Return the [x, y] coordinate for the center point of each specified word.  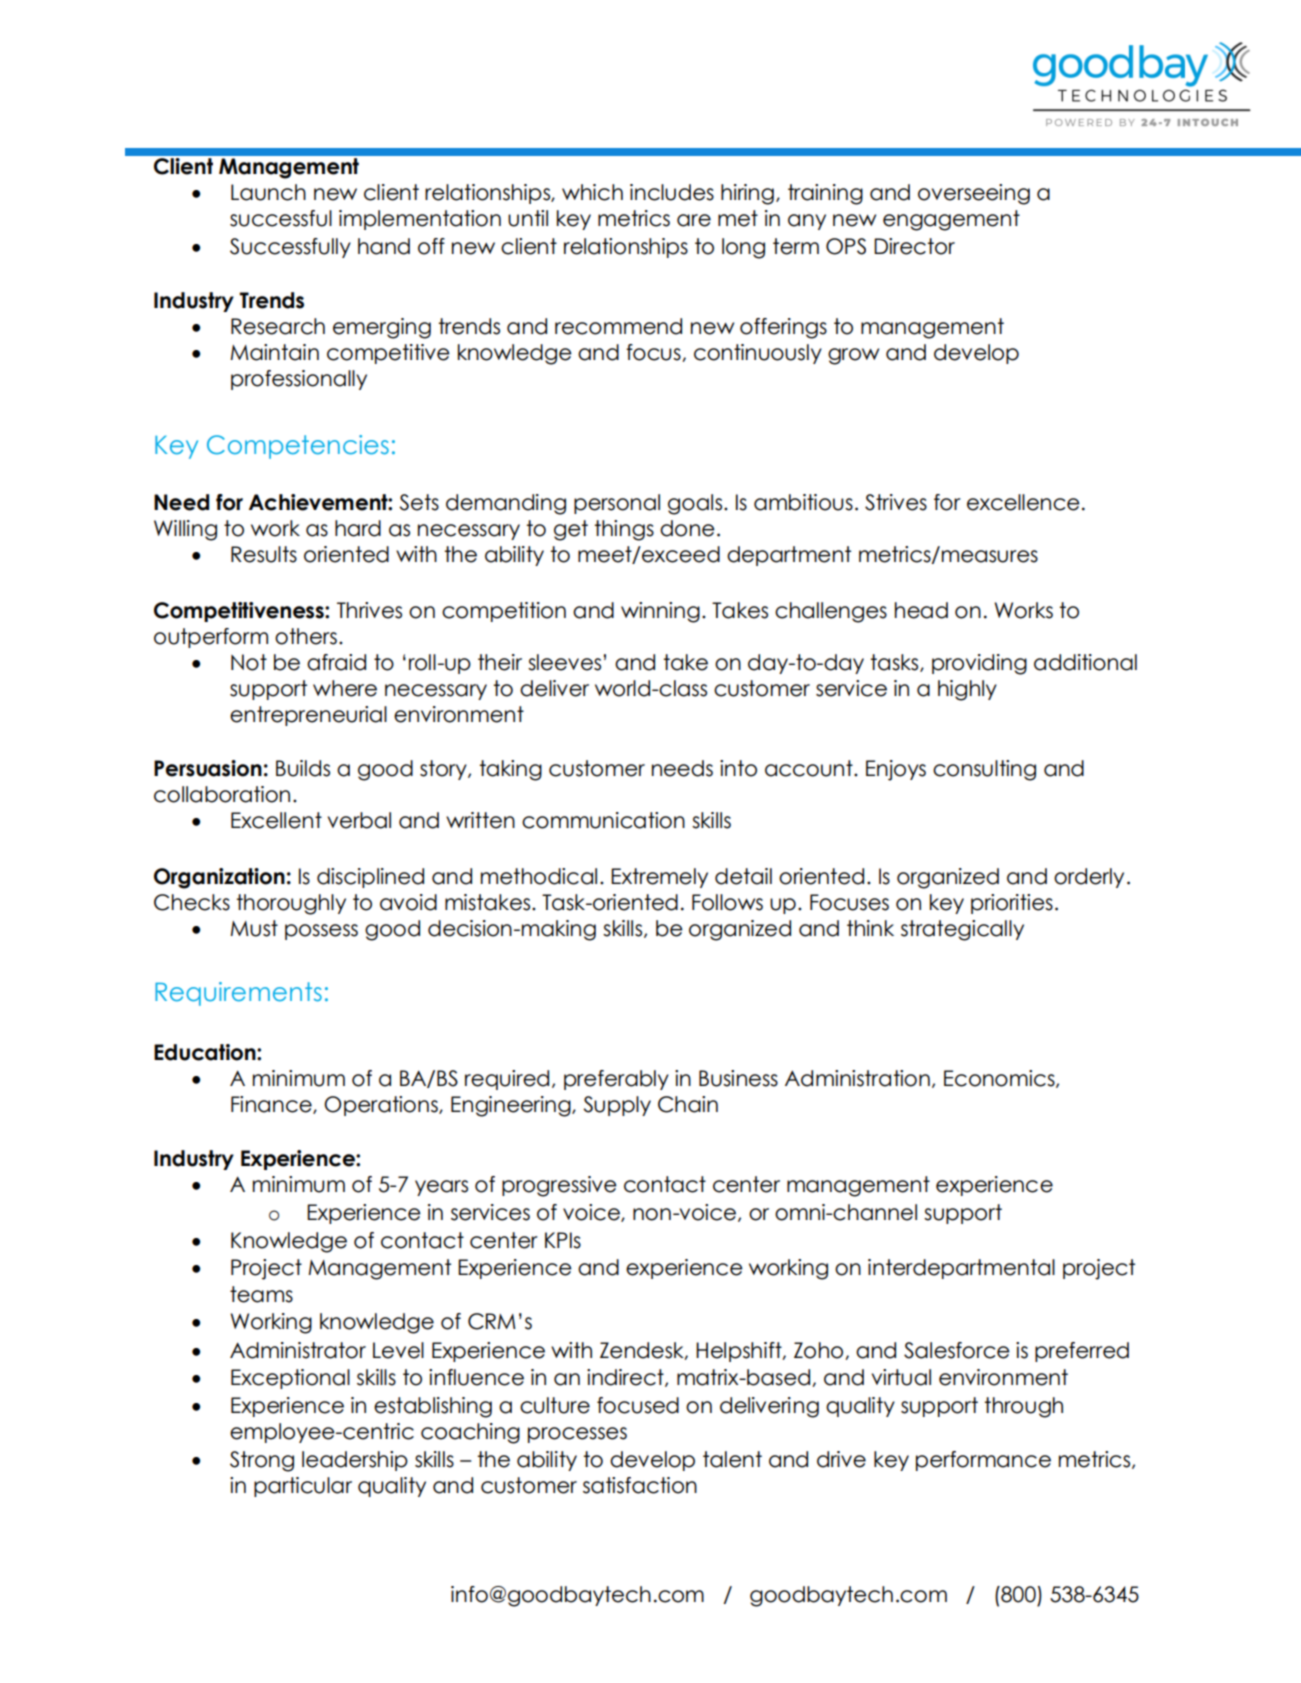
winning [660, 612]
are [694, 220]
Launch [268, 192]
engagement [951, 220]
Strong [262, 1461]
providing [979, 664]
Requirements [238, 994]
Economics [1000, 1079]
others [306, 636]
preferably [616, 1080]
